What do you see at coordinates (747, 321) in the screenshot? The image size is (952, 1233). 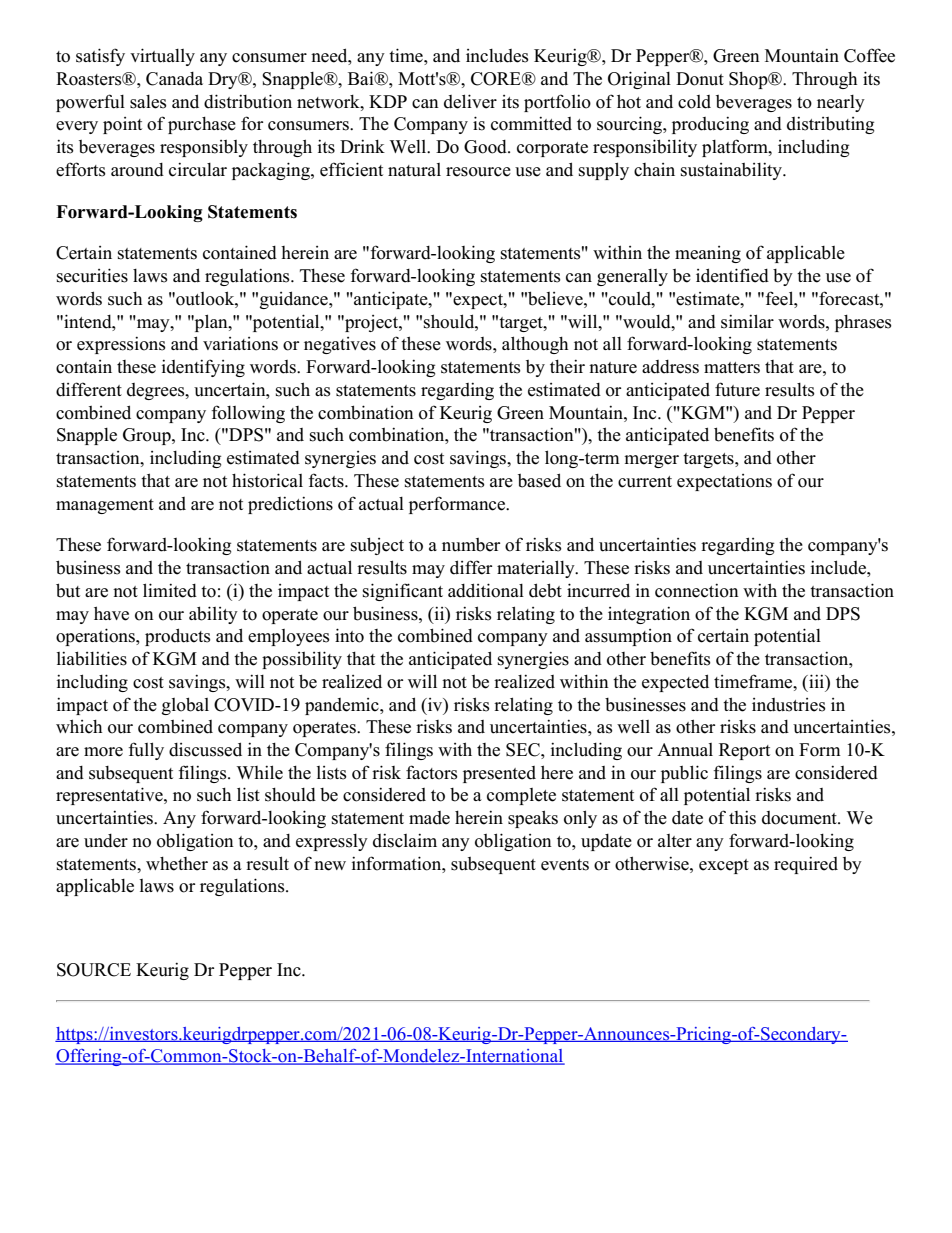 I see `similar` at bounding box center [747, 321].
